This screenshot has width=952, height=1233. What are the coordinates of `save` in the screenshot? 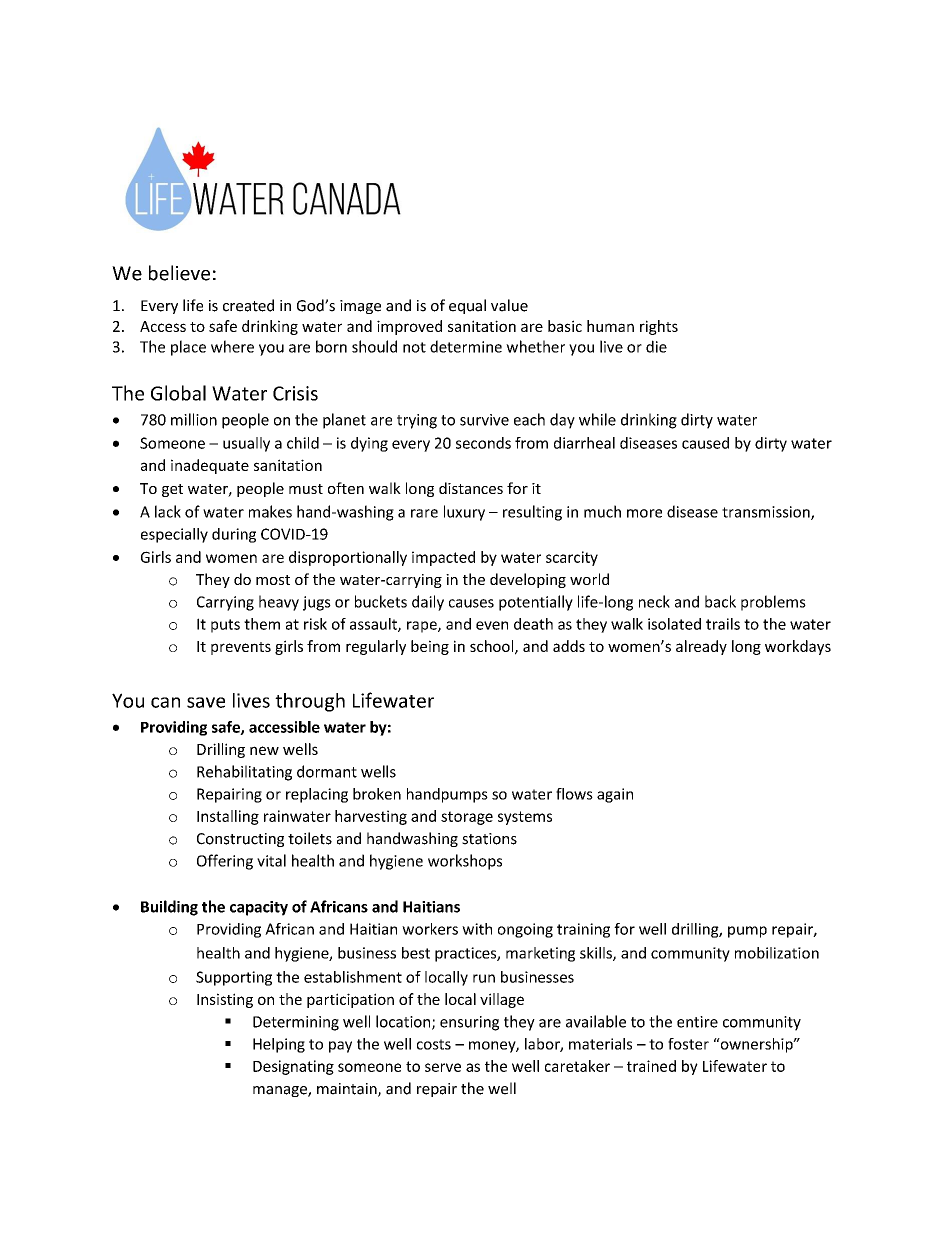 It's located at (206, 702).
